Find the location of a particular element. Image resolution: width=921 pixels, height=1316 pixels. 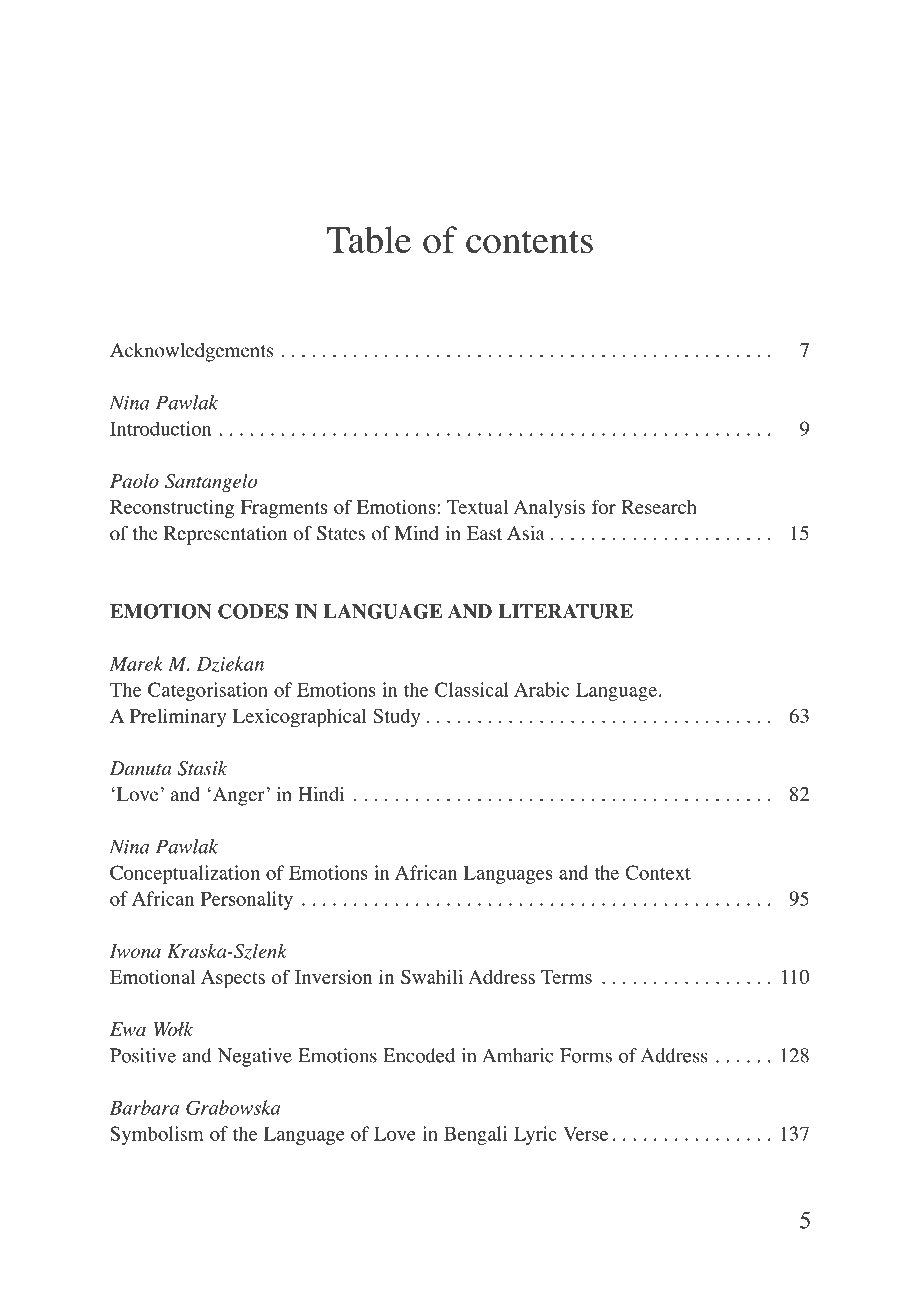

Conceptualization is located at coordinates (185, 874).
